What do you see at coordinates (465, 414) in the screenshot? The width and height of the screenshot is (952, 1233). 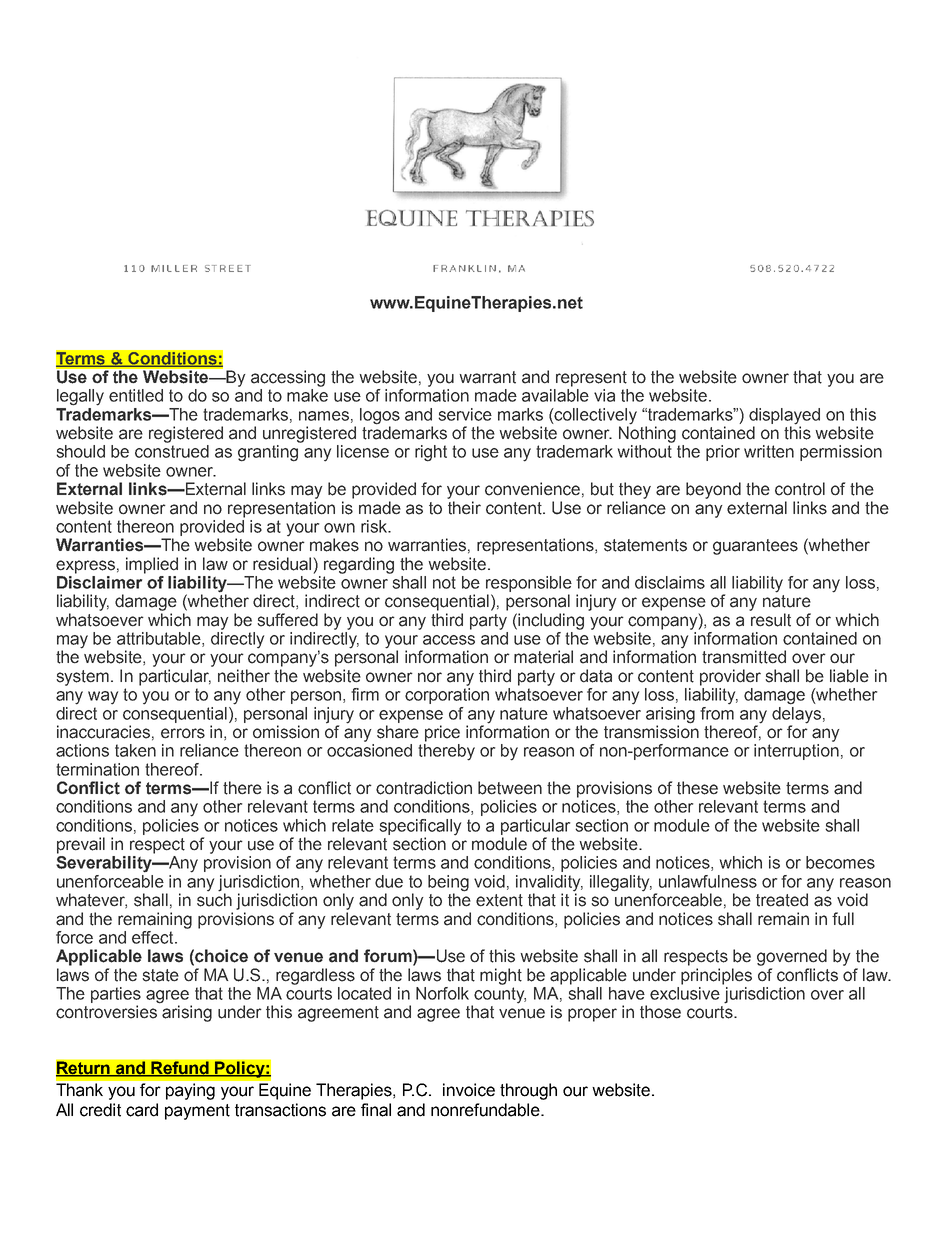 I see `service` at bounding box center [465, 414].
